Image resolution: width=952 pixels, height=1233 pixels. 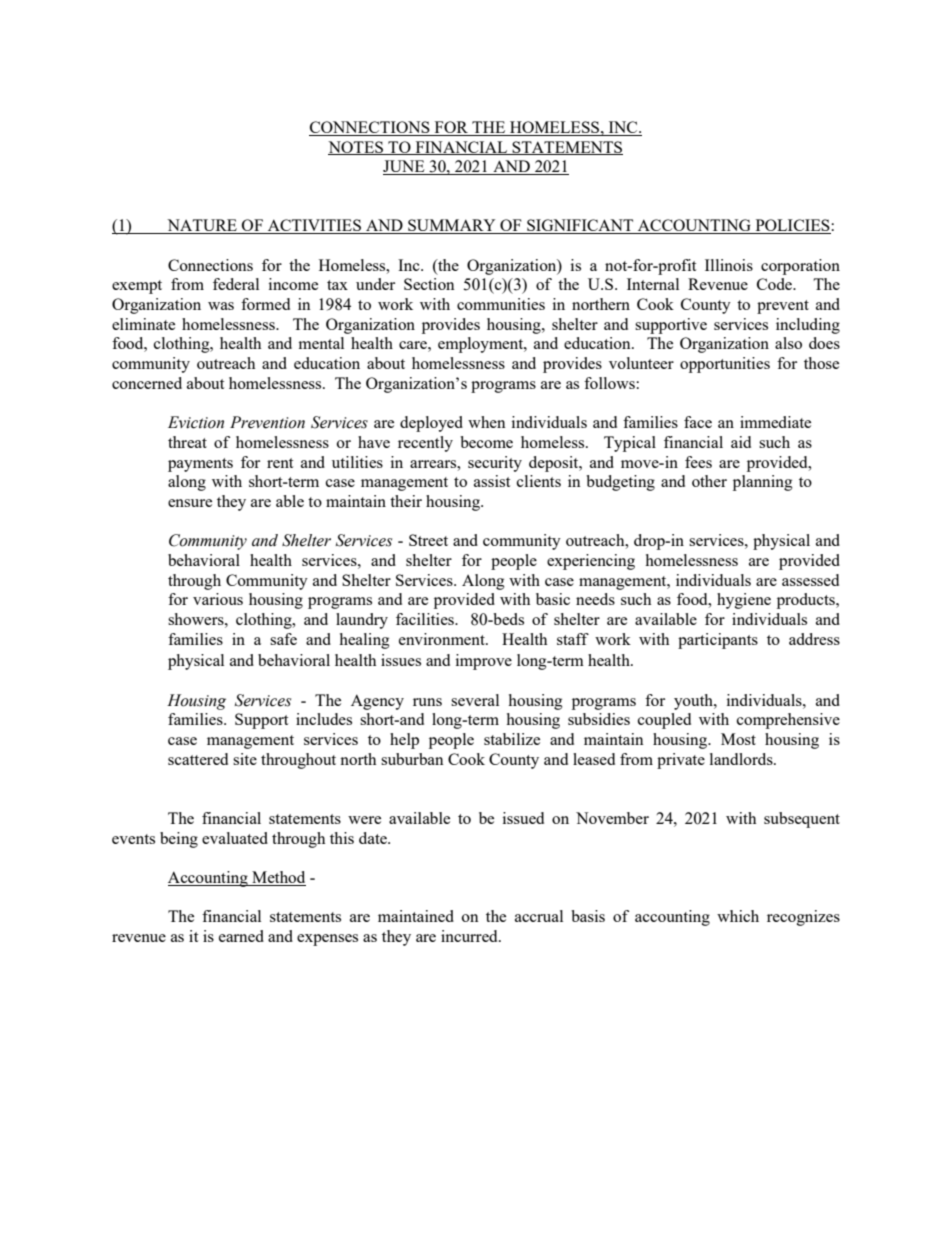 I want to click on JUNE, so click(x=405, y=167).
